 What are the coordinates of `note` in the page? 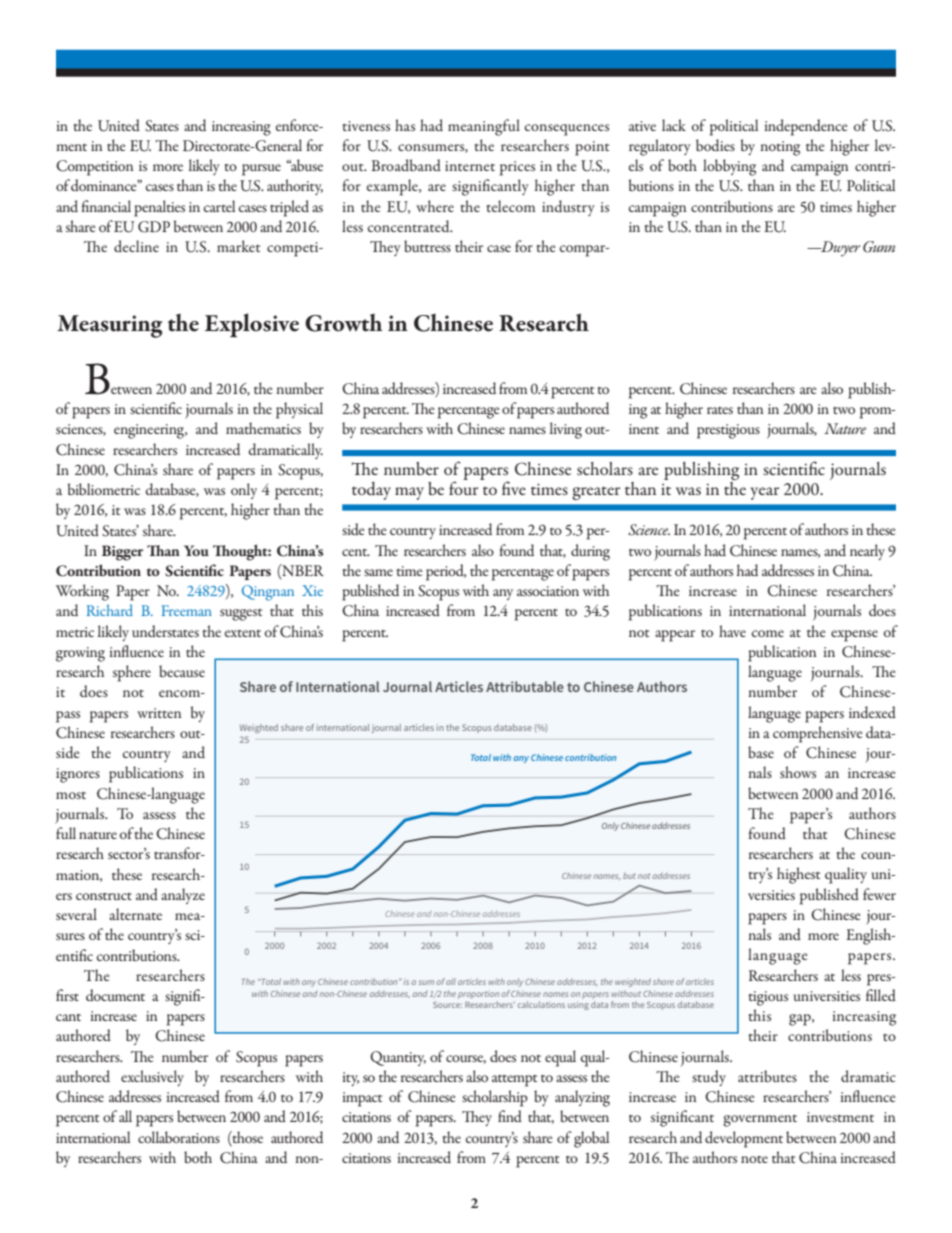 It's located at (754, 1159).
